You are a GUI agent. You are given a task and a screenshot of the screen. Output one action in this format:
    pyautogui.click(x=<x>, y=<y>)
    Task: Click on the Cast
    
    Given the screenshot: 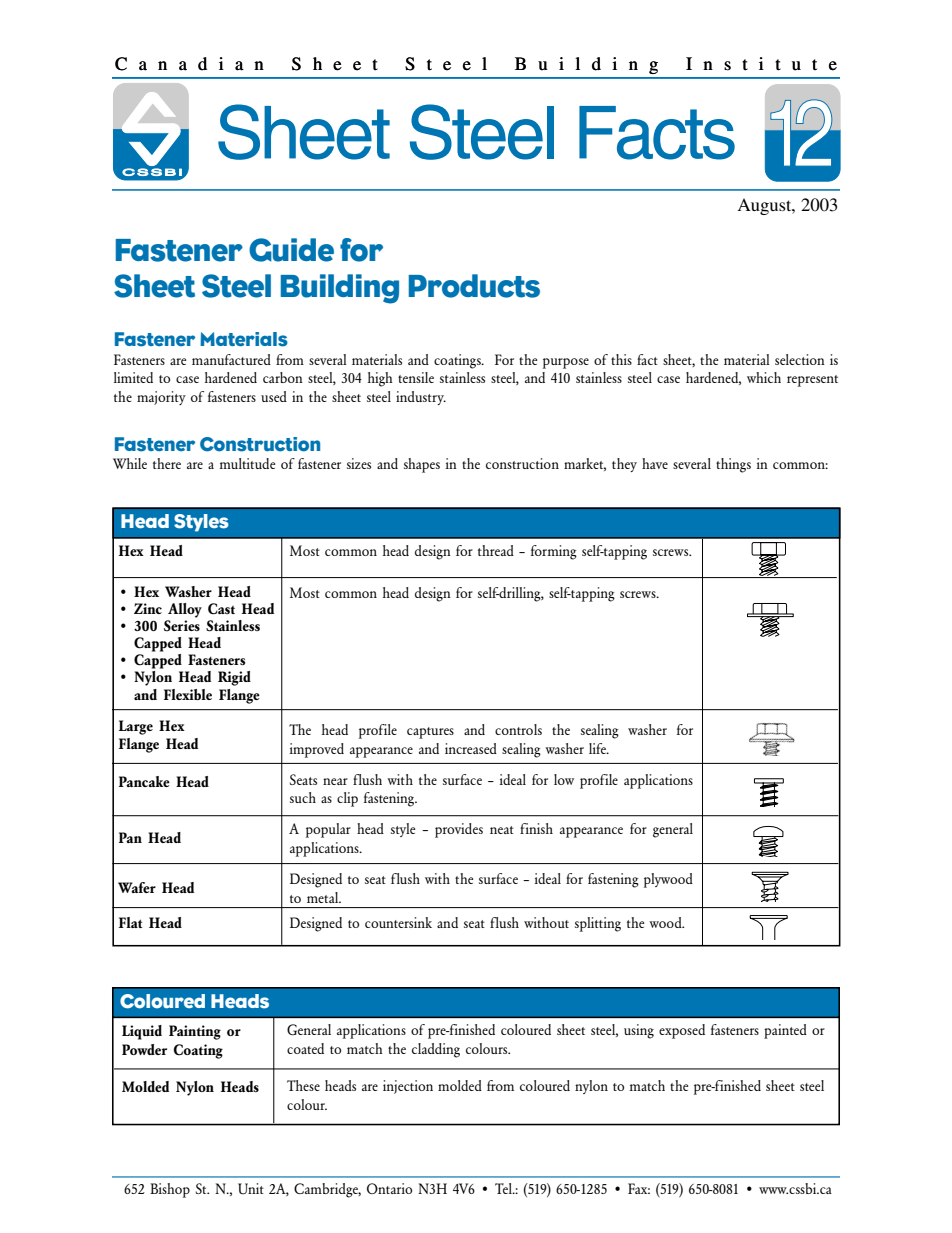 What is the action you would take?
    pyautogui.click(x=221, y=609)
